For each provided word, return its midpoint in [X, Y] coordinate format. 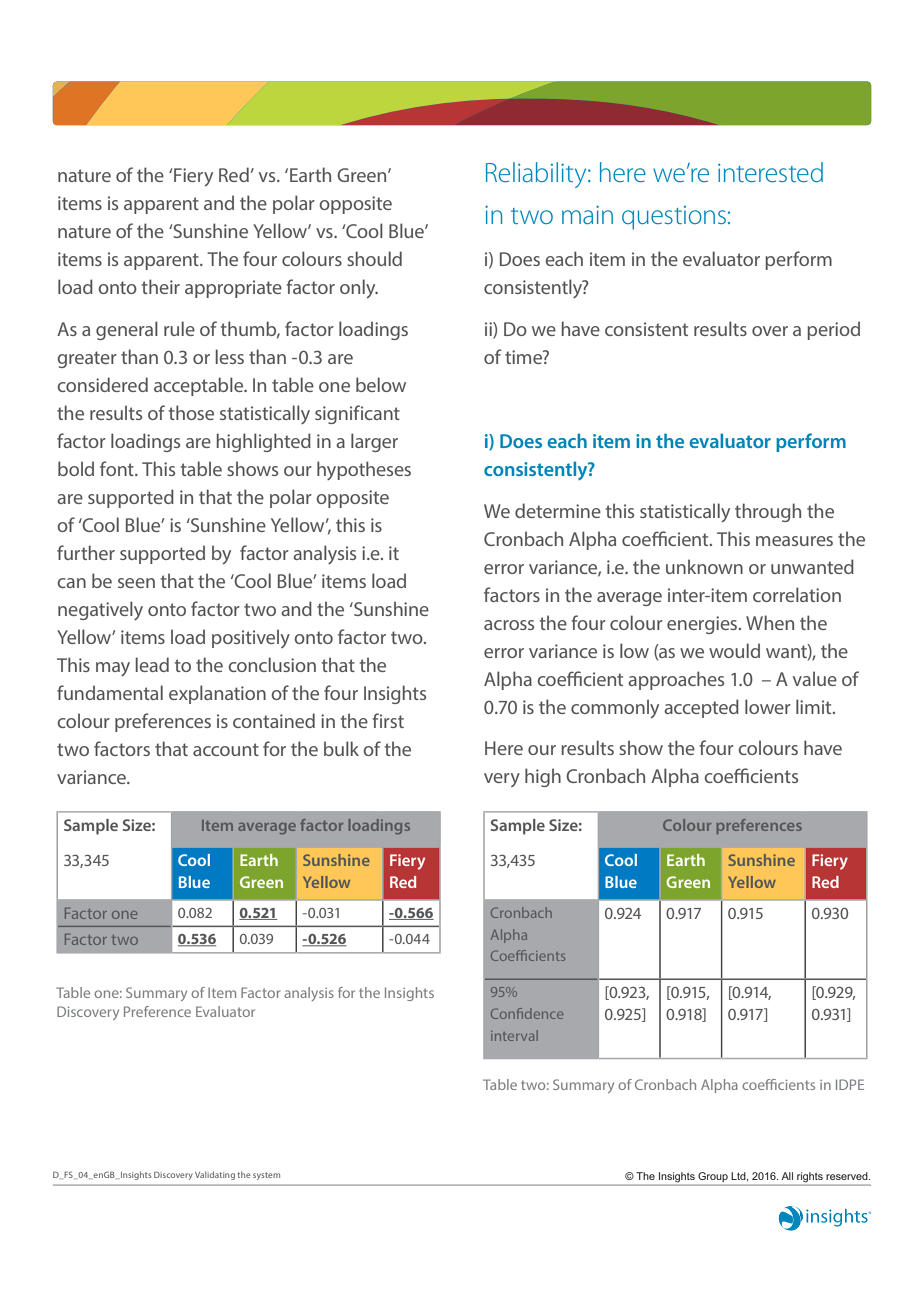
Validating [215, 1175]
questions [674, 218]
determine [558, 510]
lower [768, 706]
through [768, 512]
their [161, 286]
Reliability [537, 175]
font [118, 468]
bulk [341, 748]
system [266, 1176]
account [226, 749]
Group [713, 1178]
